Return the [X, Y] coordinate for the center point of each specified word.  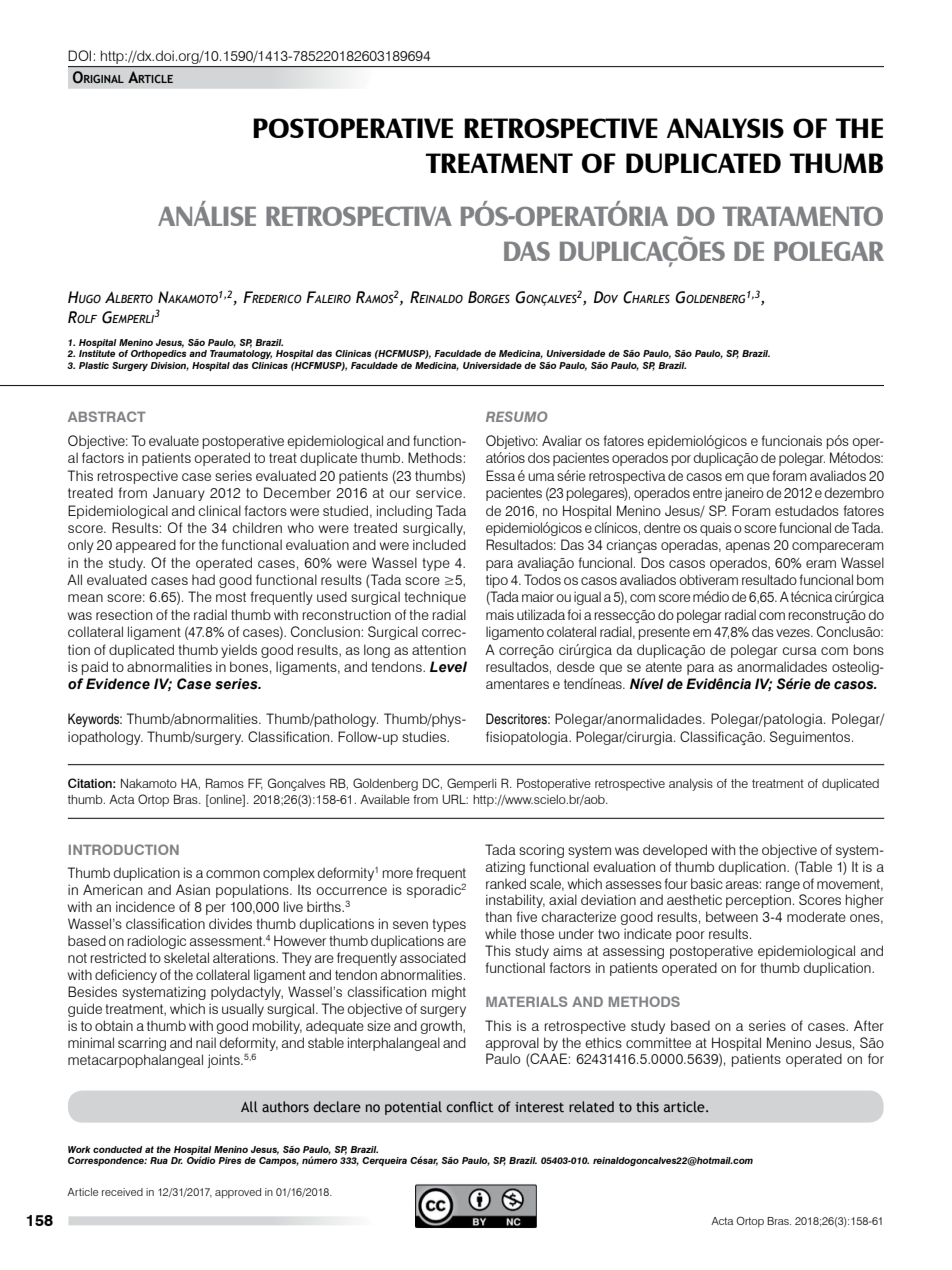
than [498, 916]
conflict [470, 1106]
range [783, 886]
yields [239, 651]
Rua [159, 1160]
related [591, 1106]
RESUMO [517, 416]
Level [448, 667]
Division [169, 366]
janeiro [744, 494]
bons [869, 649]
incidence [145, 906]
